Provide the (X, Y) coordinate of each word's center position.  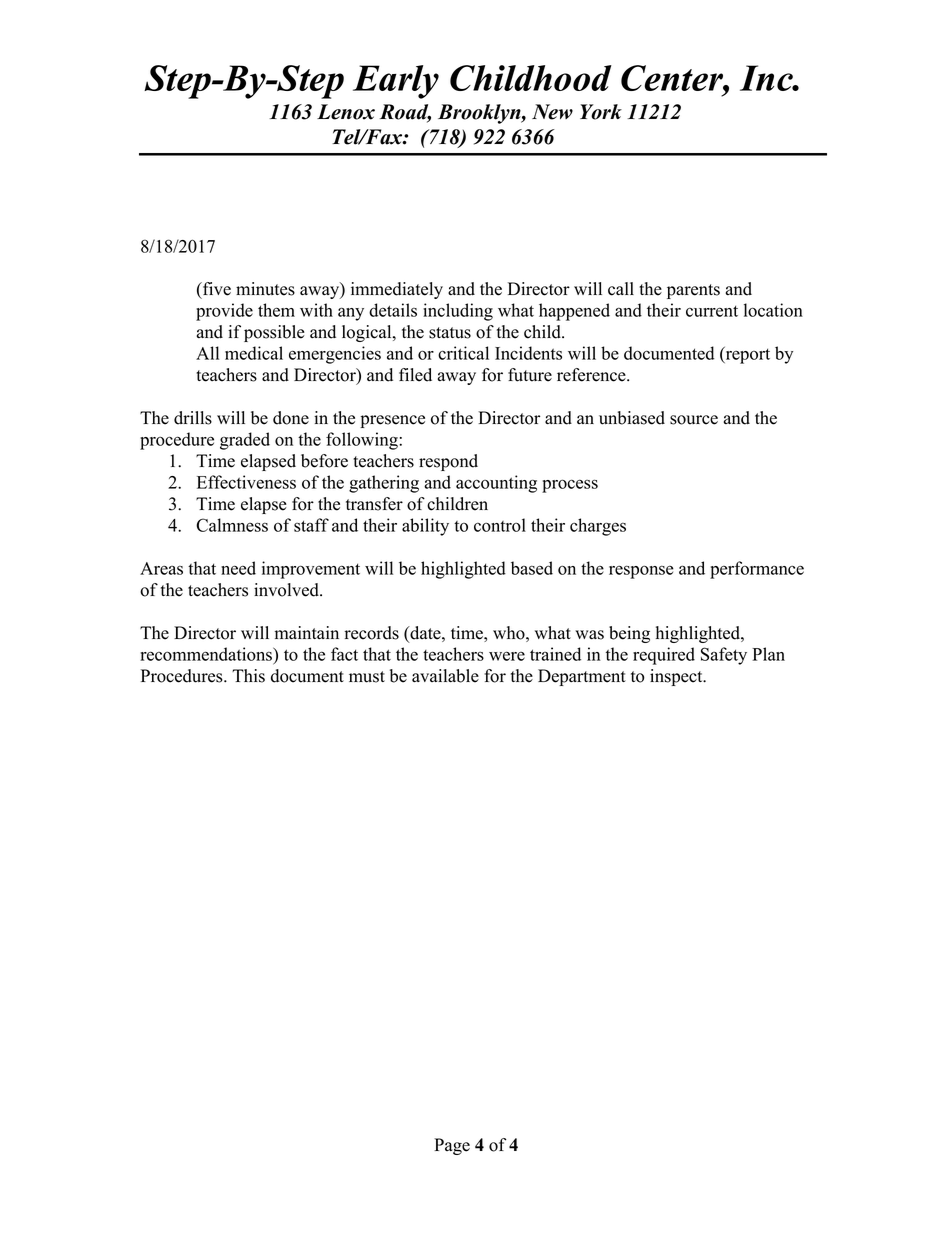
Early (396, 82)
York (601, 112)
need (238, 568)
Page (452, 1146)
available (445, 676)
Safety (724, 656)
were (507, 656)
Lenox (346, 112)
